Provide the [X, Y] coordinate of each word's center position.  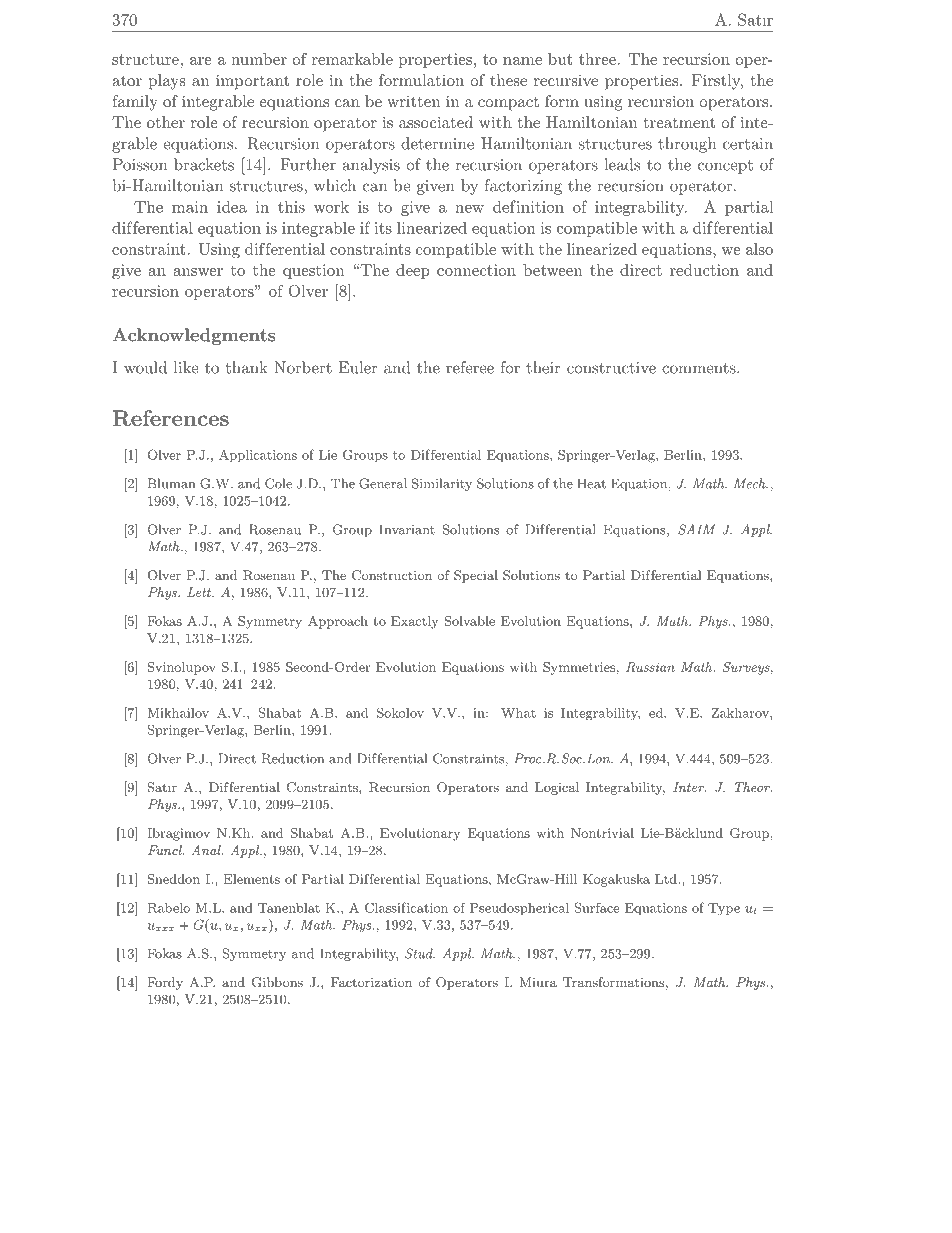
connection [476, 270]
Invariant [407, 529]
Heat [591, 483]
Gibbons [277, 982]
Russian [650, 667]
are [201, 61]
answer [198, 272]
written [413, 101]
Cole [278, 483]
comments [700, 368]
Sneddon [173, 879]
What [518, 713]
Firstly [717, 82]
